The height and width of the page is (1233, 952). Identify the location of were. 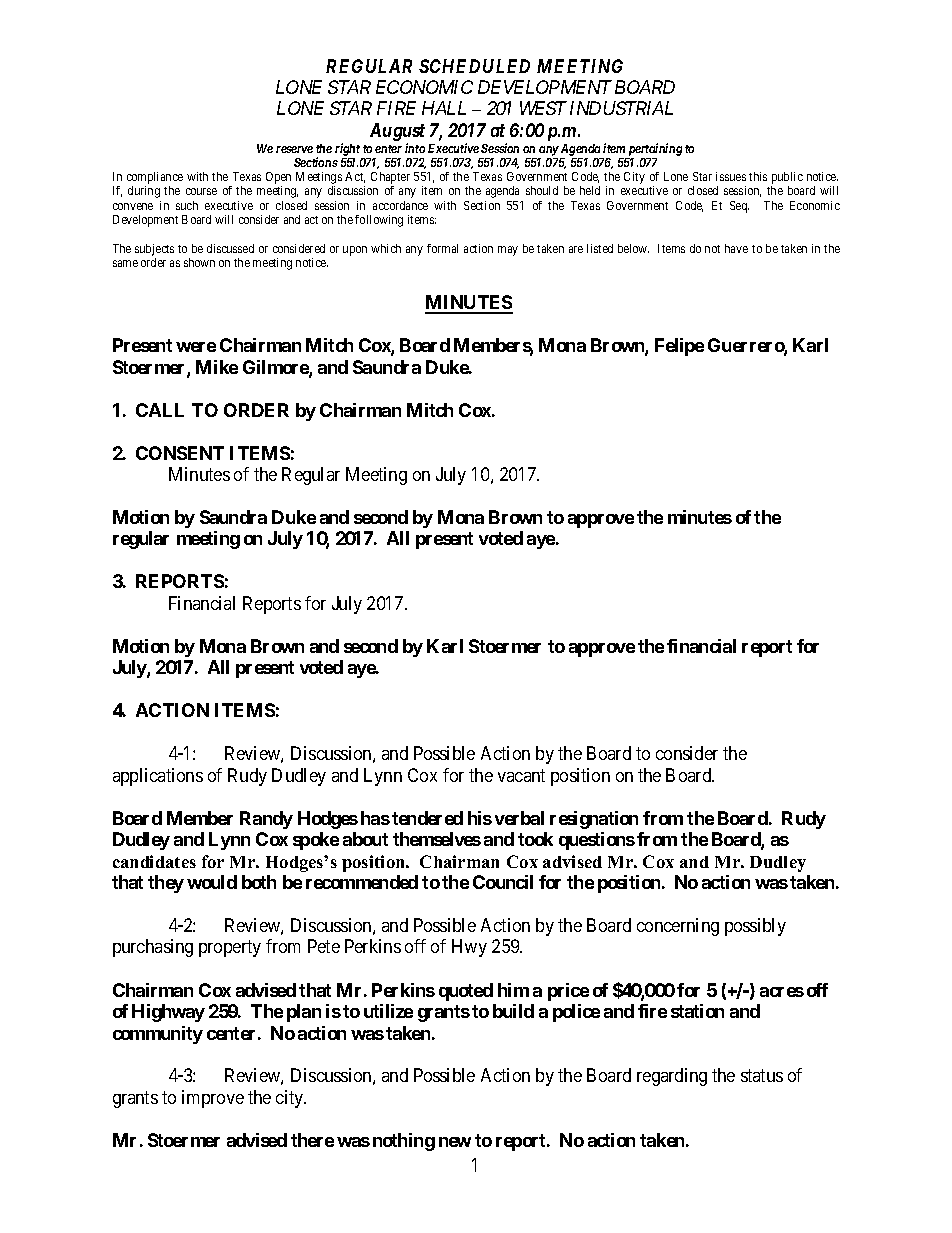
(196, 347).
